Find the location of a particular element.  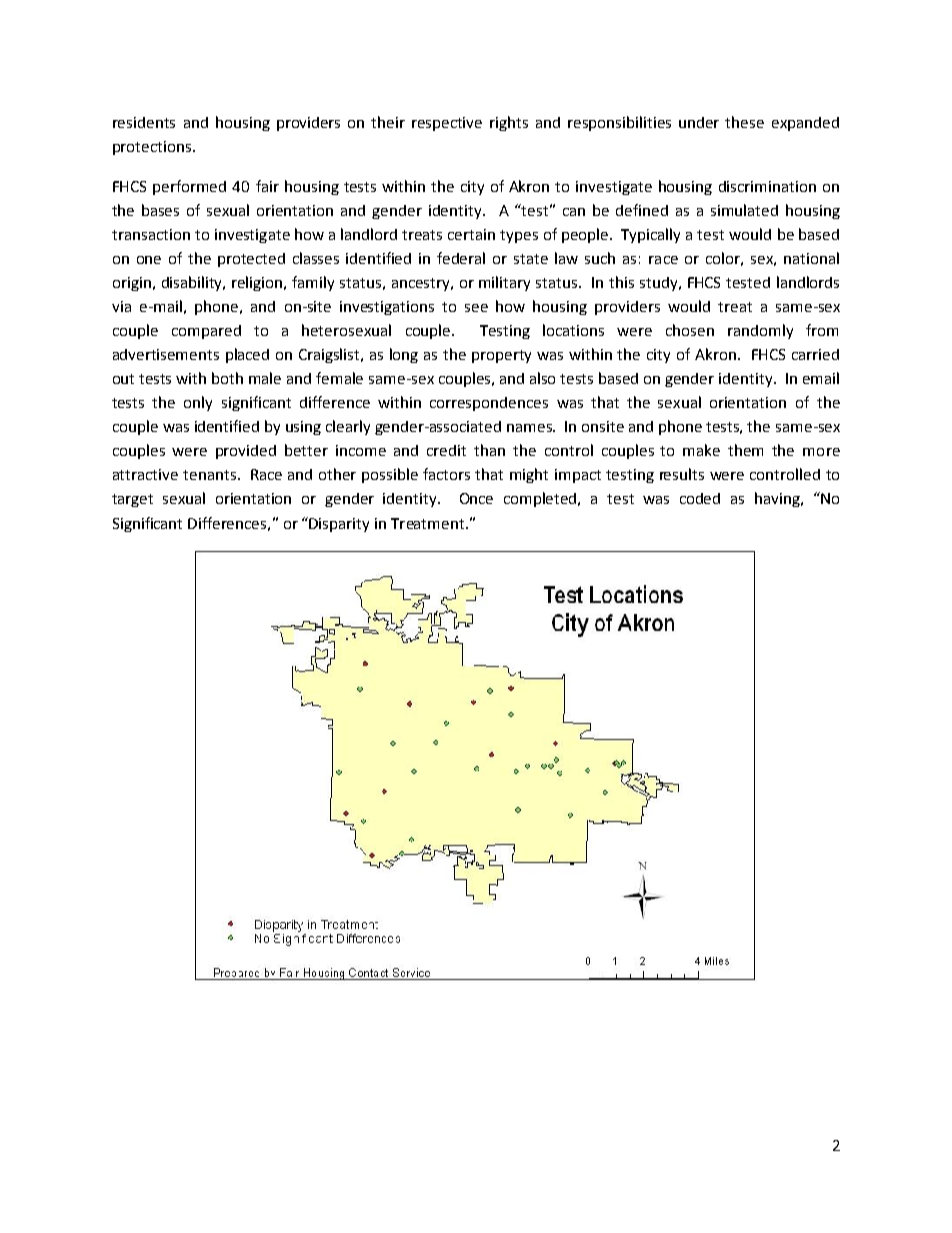

these is located at coordinates (744, 122).
